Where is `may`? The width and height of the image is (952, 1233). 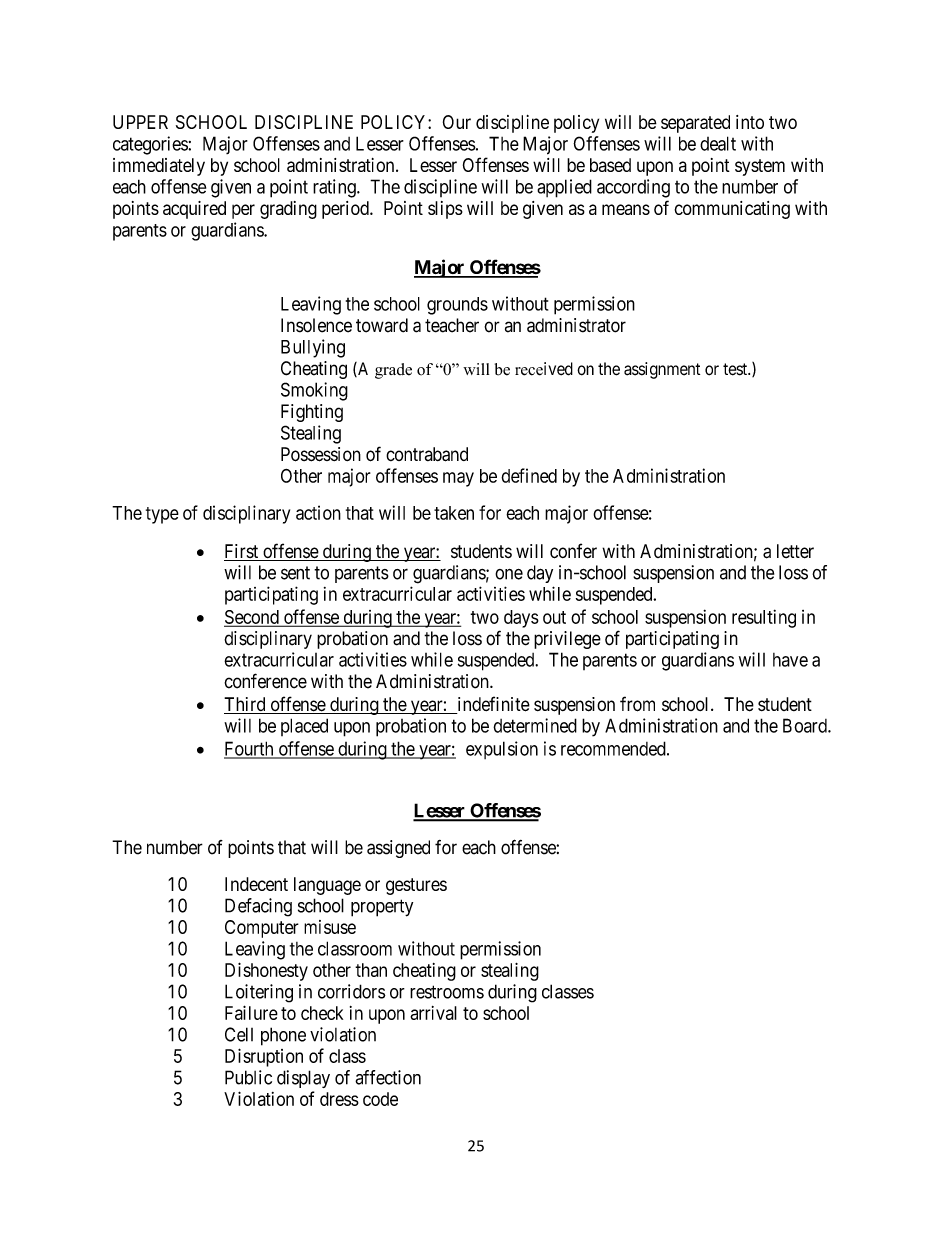 may is located at coordinates (458, 479).
